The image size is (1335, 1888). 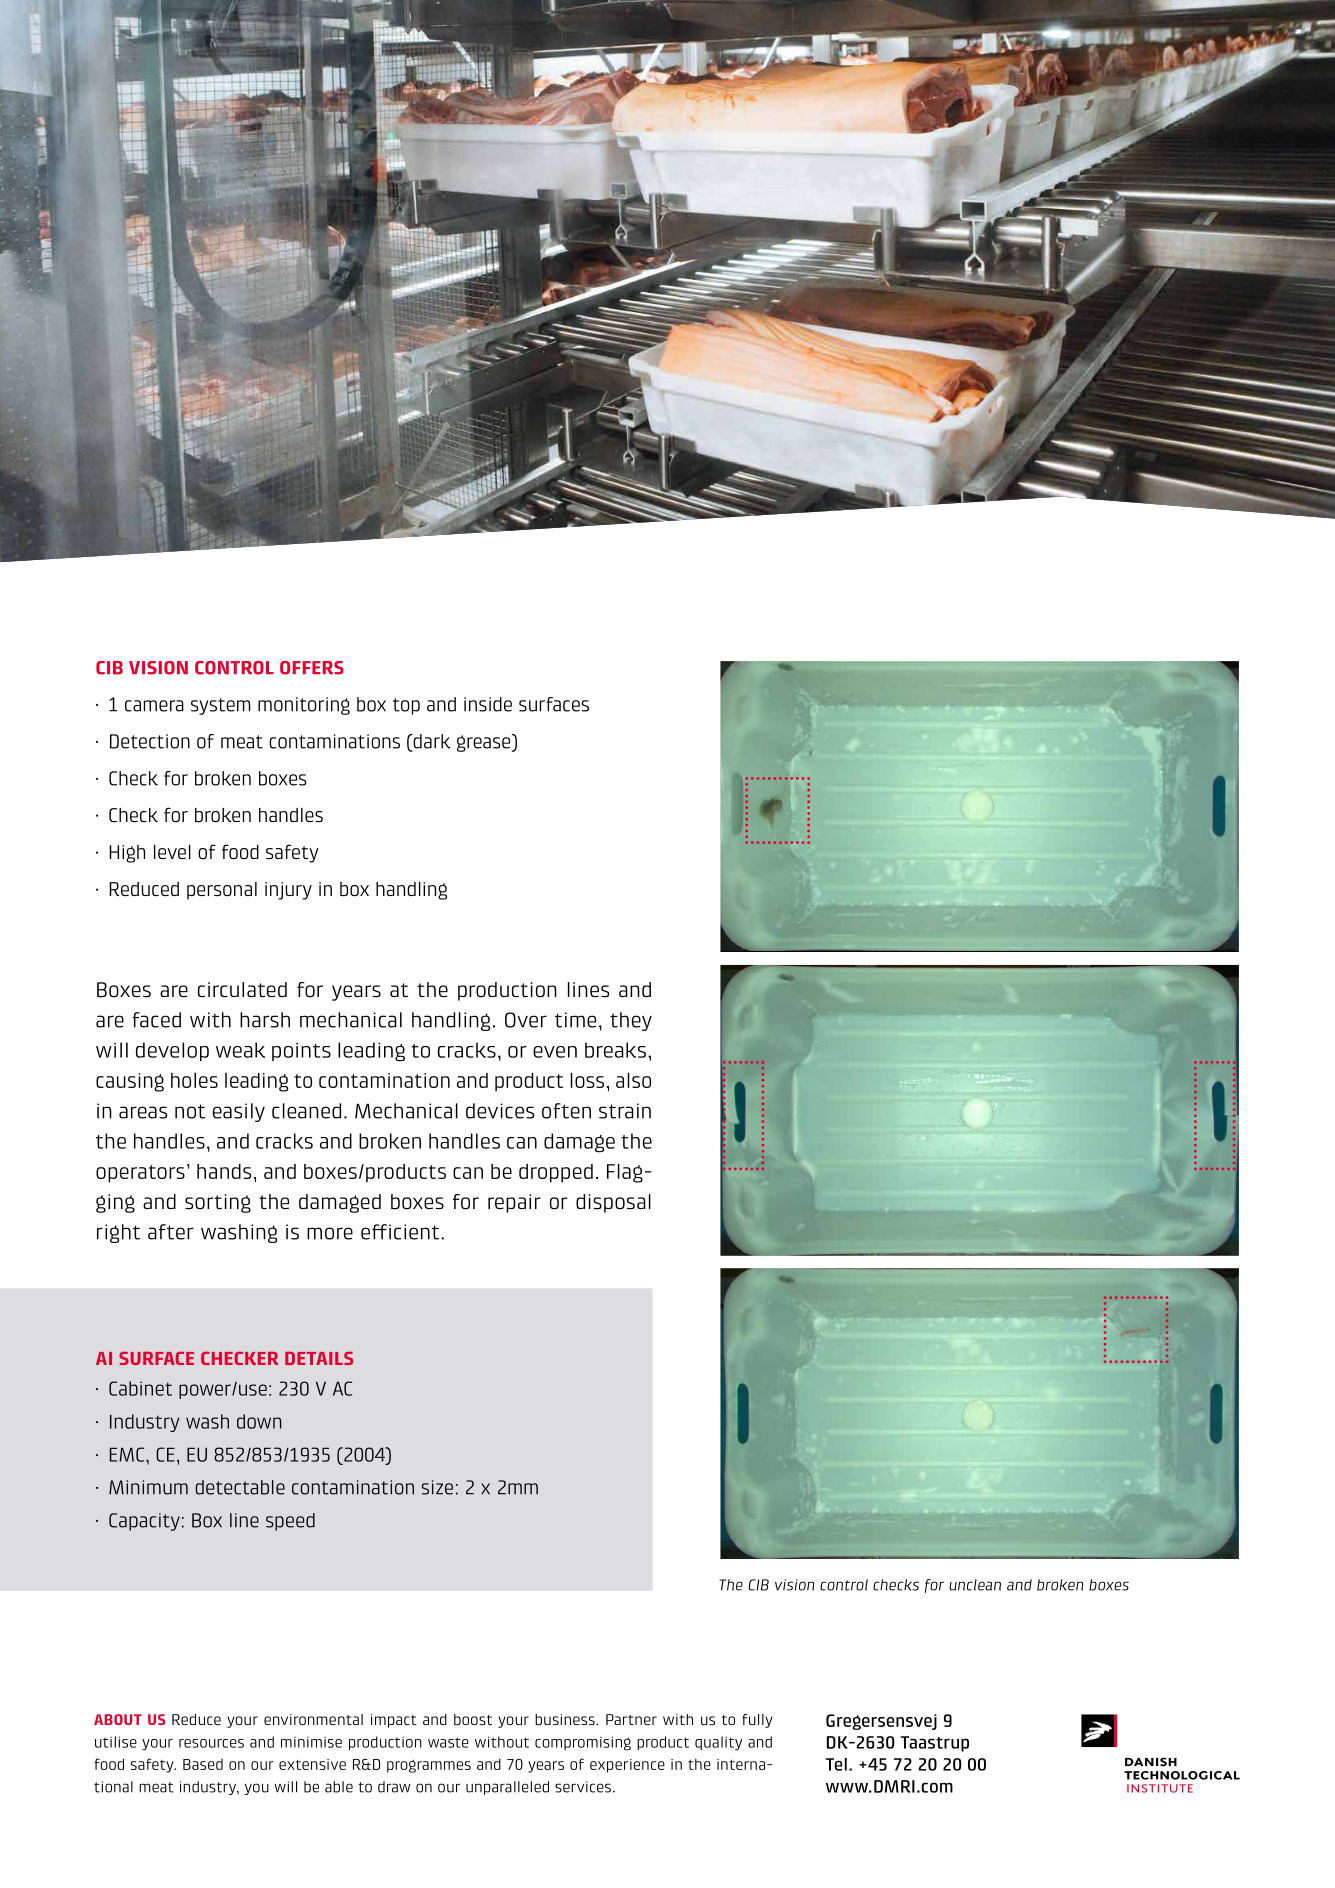 What do you see at coordinates (259, 1421) in the screenshot?
I see `down` at bounding box center [259, 1421].
